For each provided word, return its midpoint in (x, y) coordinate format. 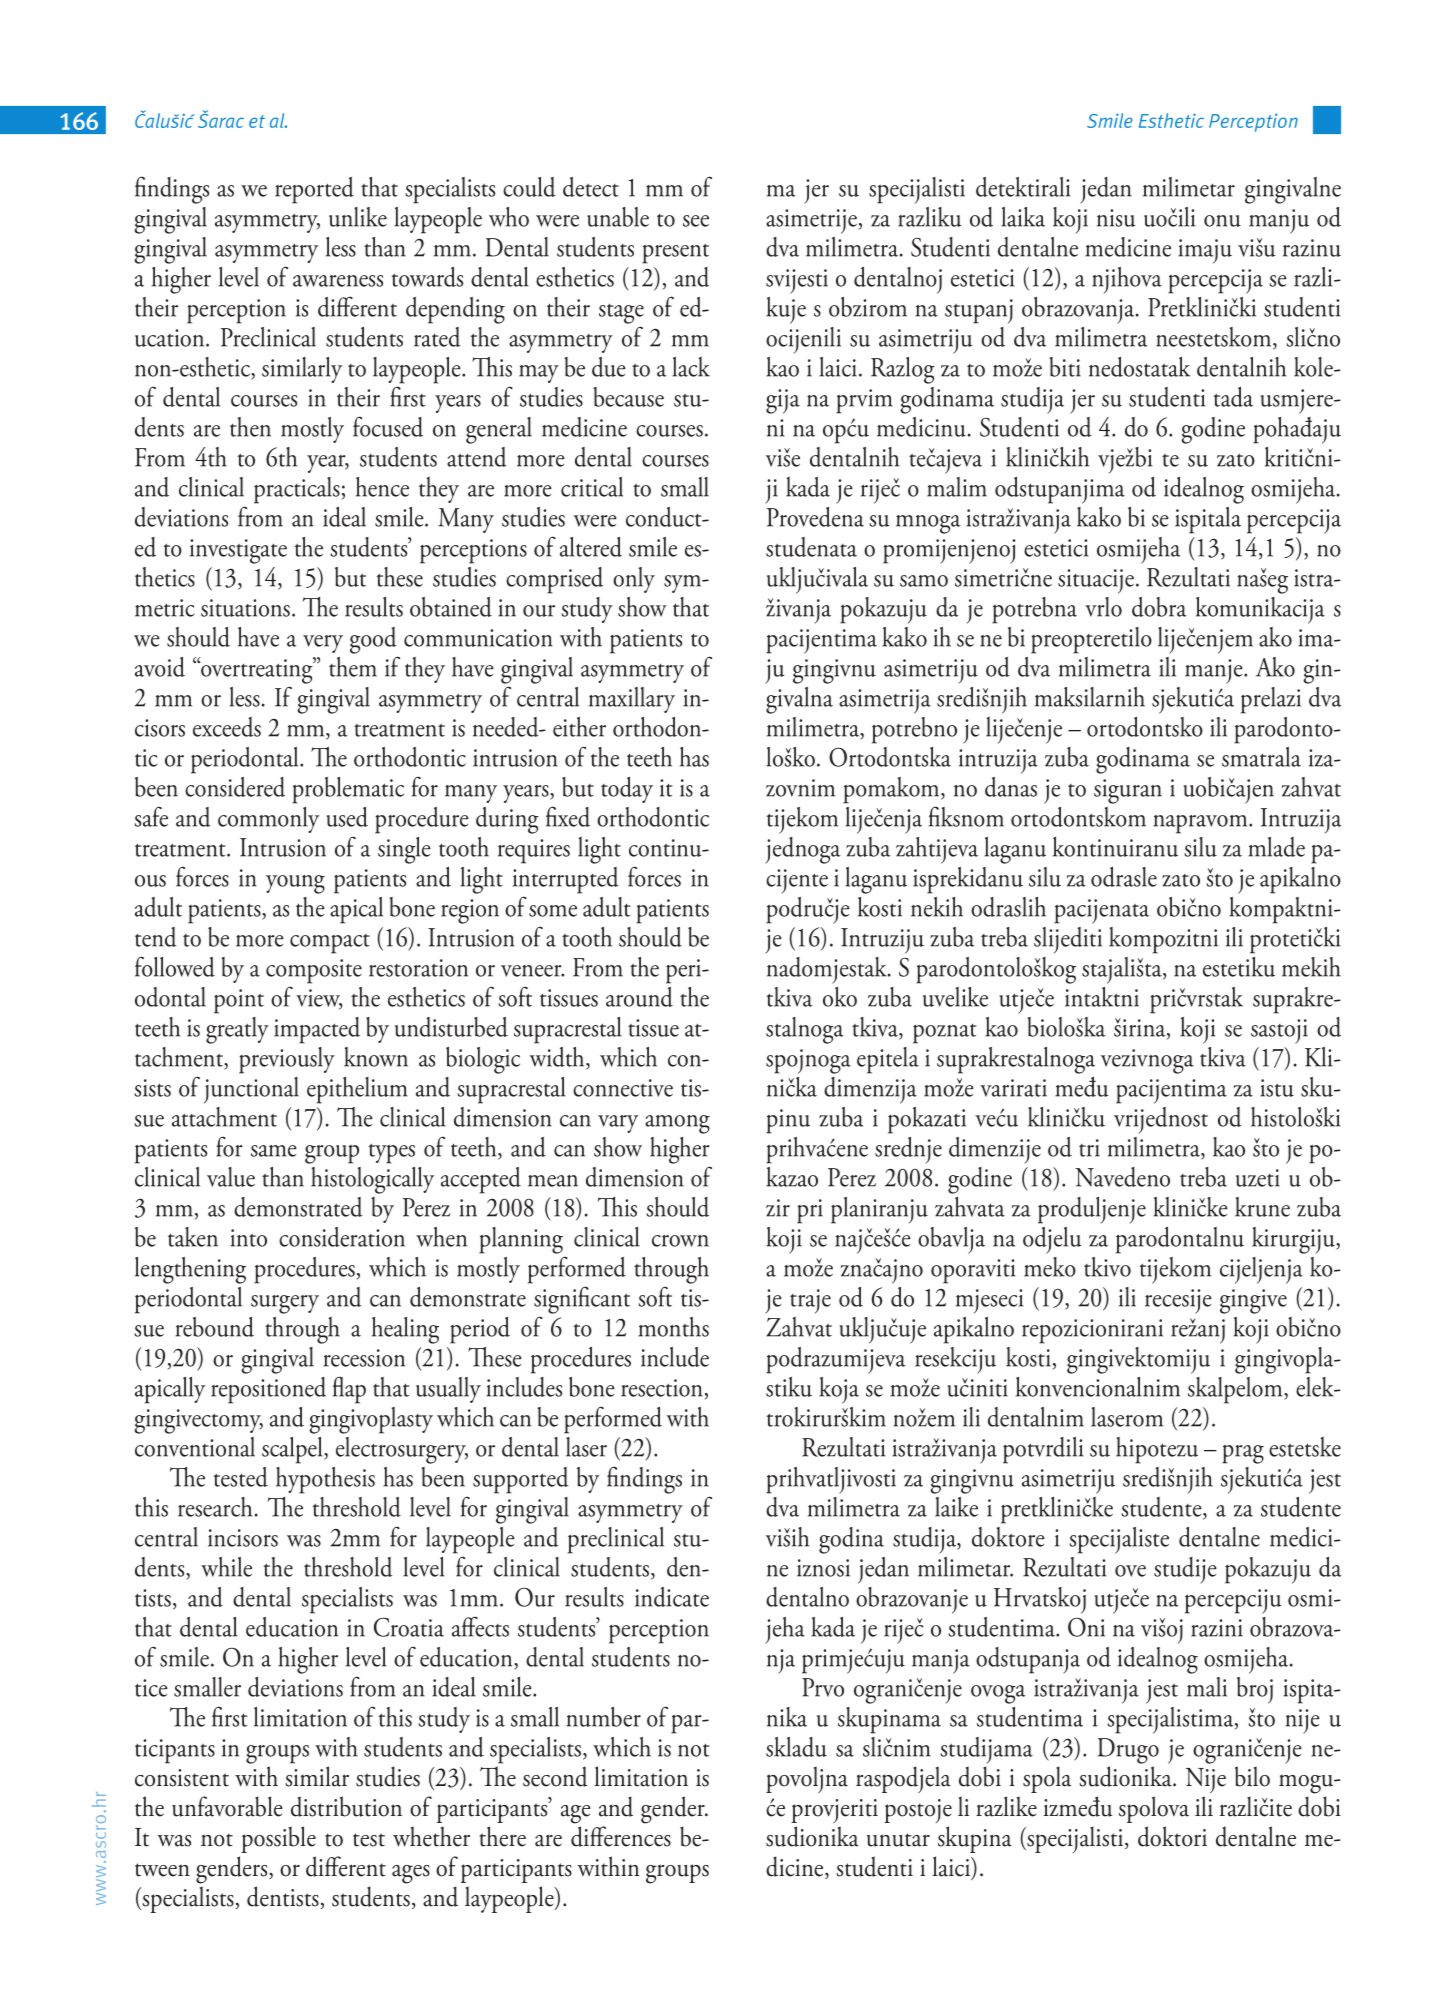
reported (314, 190)
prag (1243, 1454)
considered (235, 787)
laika (1023, 217)
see (696, 221)
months (673, 1327)
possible (278, 1839)
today (627, 790)
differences (621, 1836)
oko (840, 997)
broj (1255, 1690)
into (248, 1238)
